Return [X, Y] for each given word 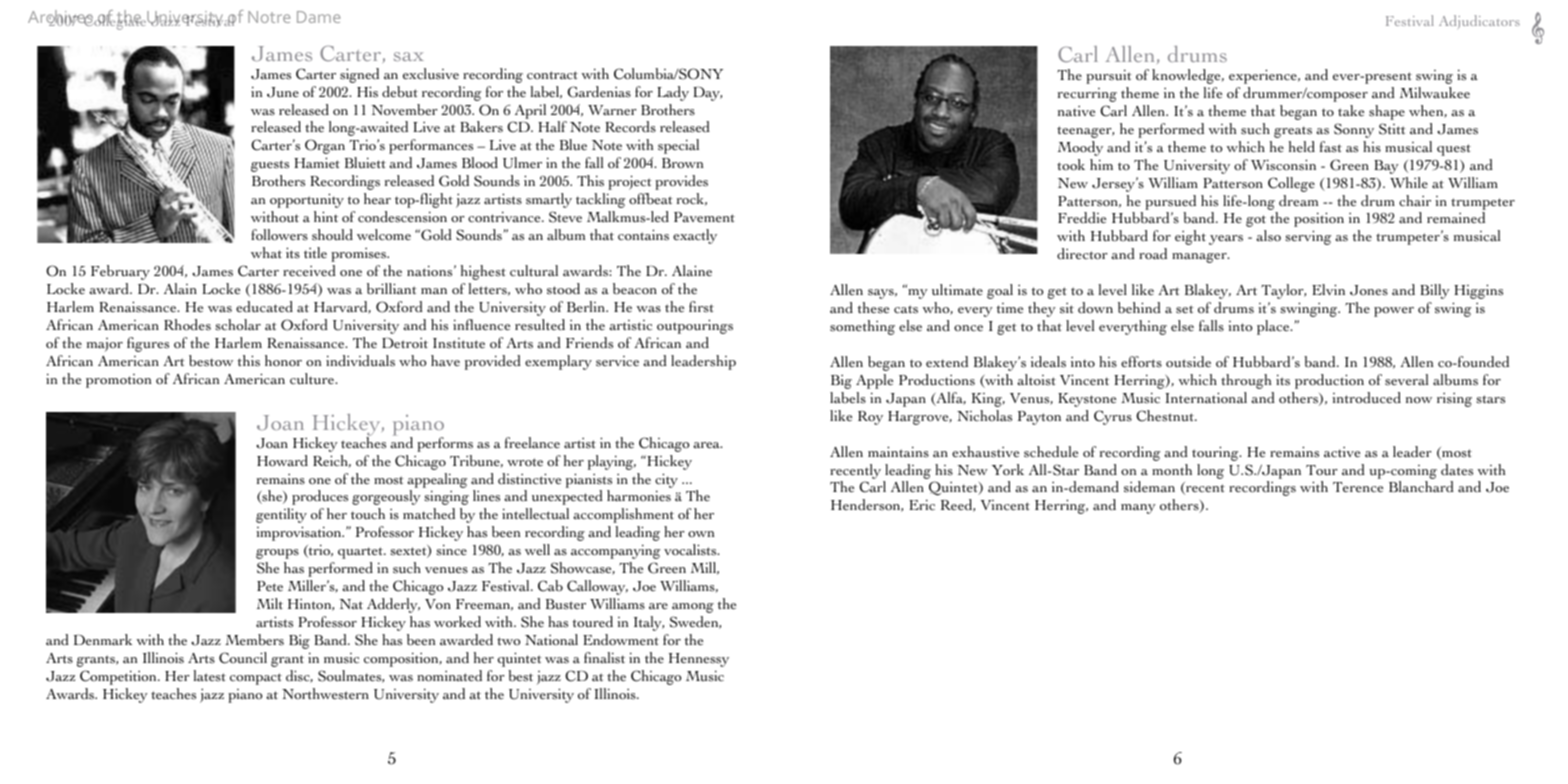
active [1342, 452]
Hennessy [699, 660]
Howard [282, 461]
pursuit [1109, 76]
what [266, 253]
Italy [649, 623]
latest [210, 676]
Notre [269, 17]
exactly [695, 236]
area [707, 445]
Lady [673, 93]
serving [1308, 237]
